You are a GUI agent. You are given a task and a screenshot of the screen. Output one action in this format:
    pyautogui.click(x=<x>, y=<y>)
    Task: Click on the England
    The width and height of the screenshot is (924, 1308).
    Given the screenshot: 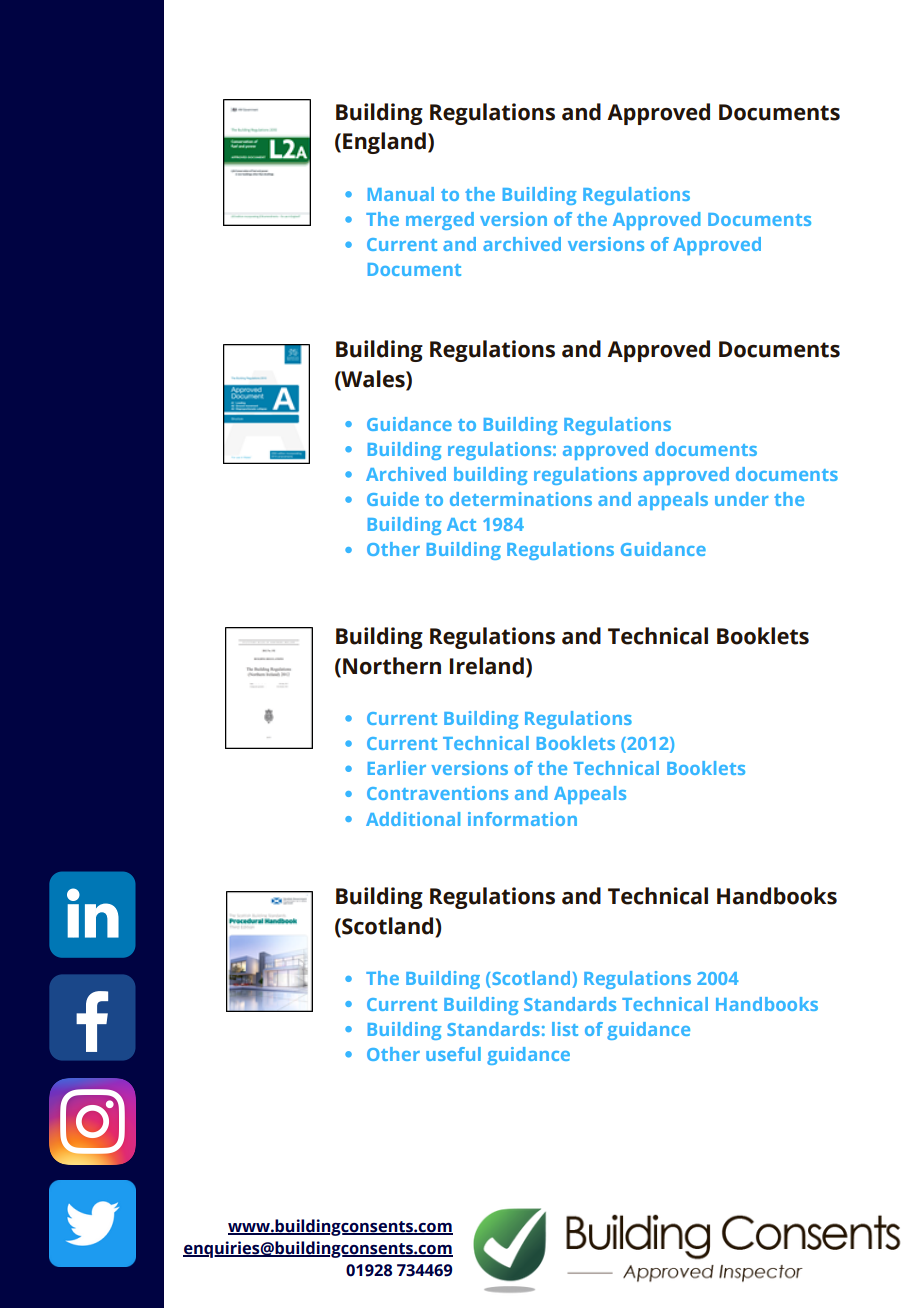 What is the action you would take?
    pyautogui.click(x=384, y=143)
